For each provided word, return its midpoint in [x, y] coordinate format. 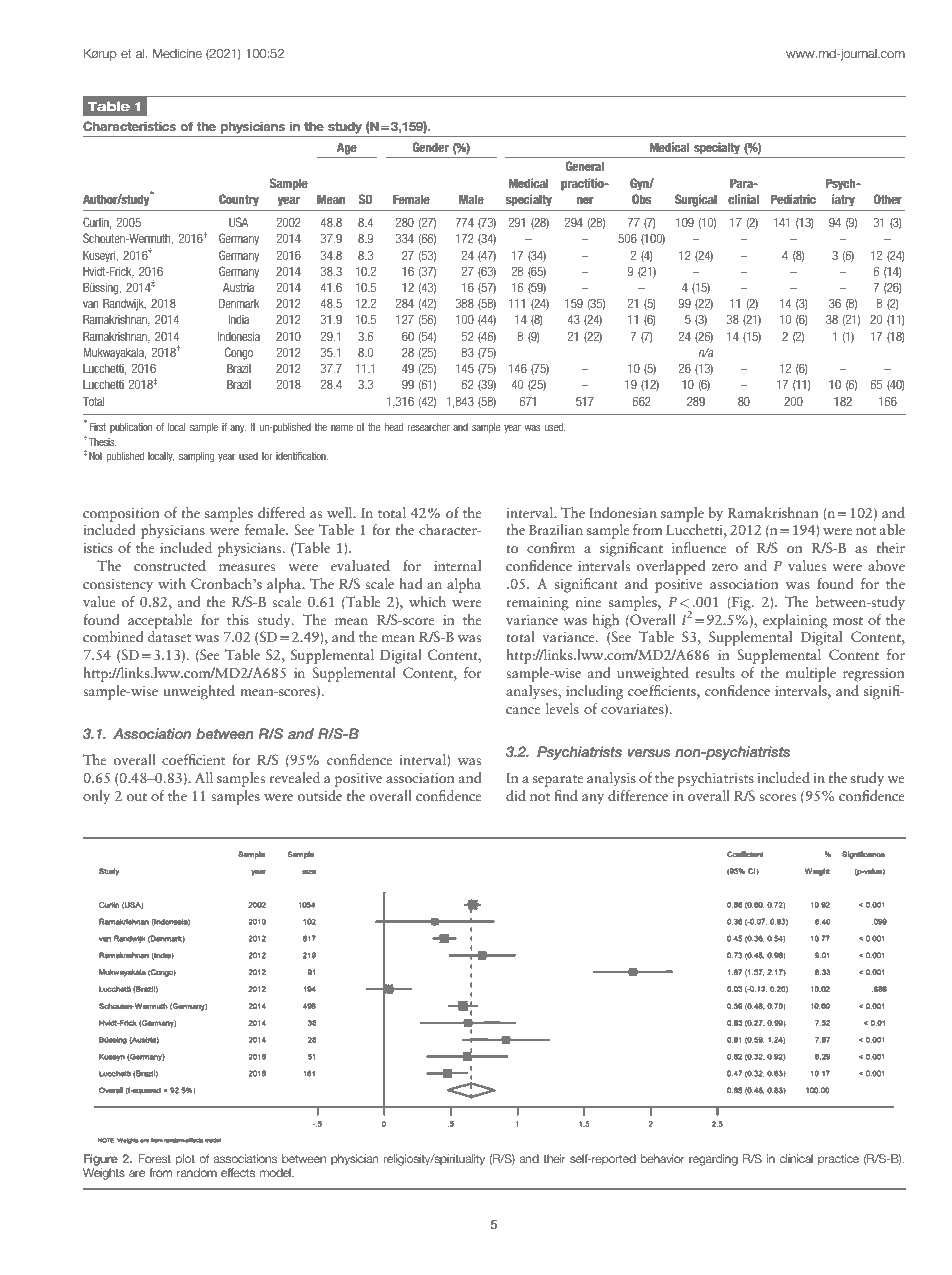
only [96, 797]
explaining [795, 621]
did [516, 795]
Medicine [177, 53]
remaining [537, 604]
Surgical [696, 200]
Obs [641, 199]
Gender [431, 147]
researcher [429, 427]
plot [185, 1160]
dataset [169, 636]
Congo [239, 353]
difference [638, 795]
